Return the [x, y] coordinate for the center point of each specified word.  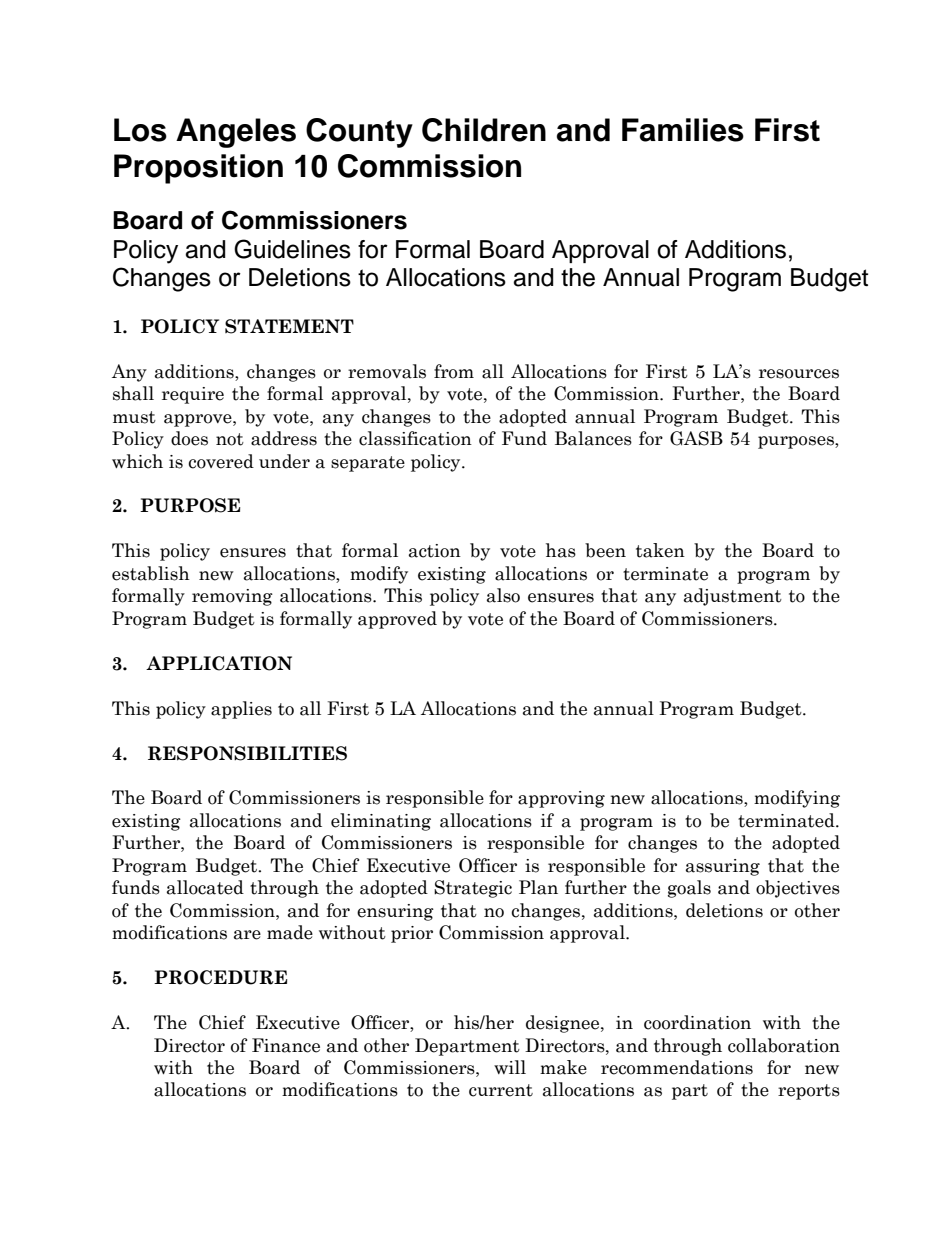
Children [484, 130]
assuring [723, 867]
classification [415, 438]
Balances [593, 438]
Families [683, 130]
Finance [286, 1045]
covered [221, 461]
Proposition [198, 169]
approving [561, 799]
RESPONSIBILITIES [247, 753]
